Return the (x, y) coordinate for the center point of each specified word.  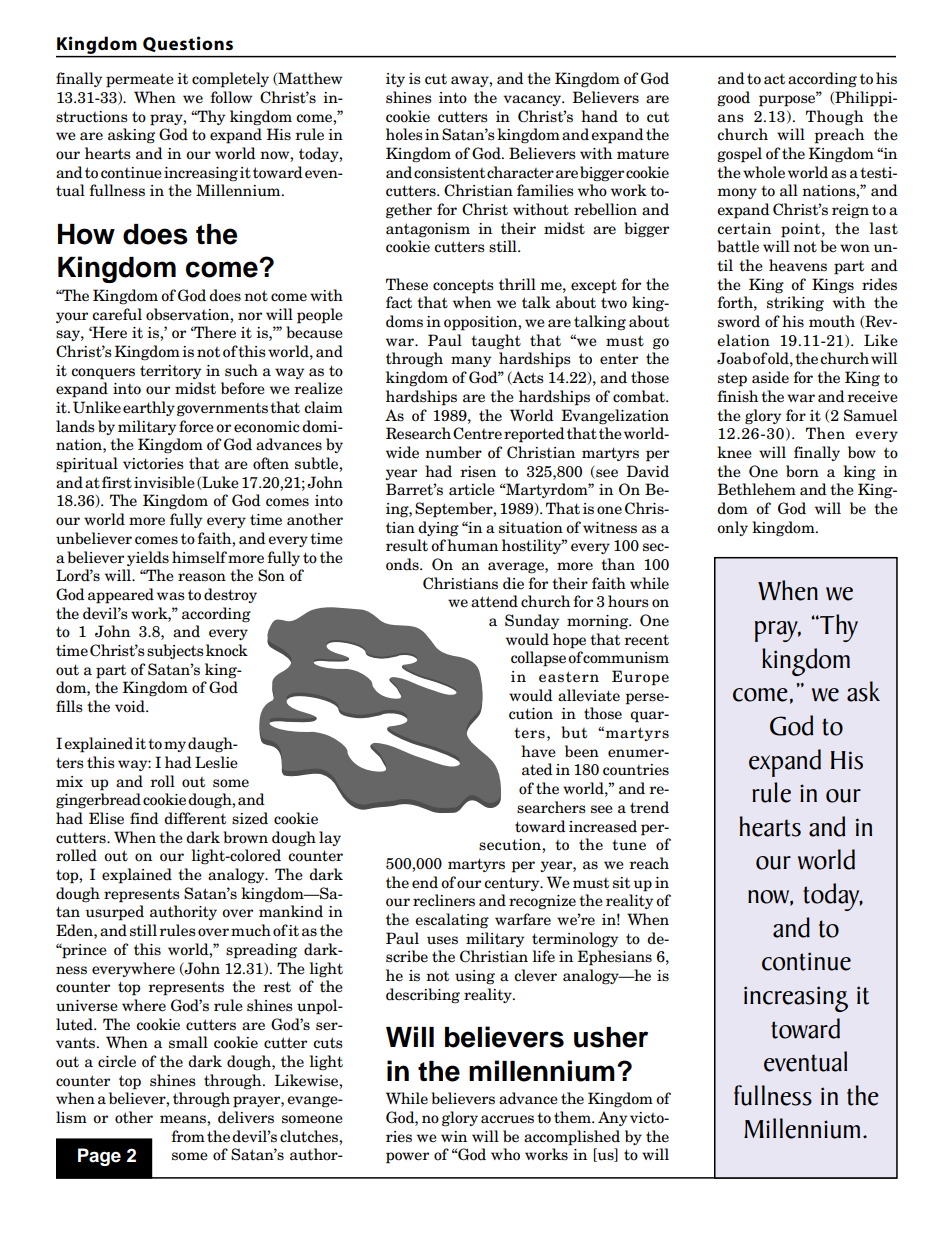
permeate (140, 80)
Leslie (216, 762)
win (454, 1136)
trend (649, 807)
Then (825, 433)
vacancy (533, 100)
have (538, 751)
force (196, 426)
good (733, 99)
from (188, 1136)
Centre (477, 433)
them (573, 1117)
